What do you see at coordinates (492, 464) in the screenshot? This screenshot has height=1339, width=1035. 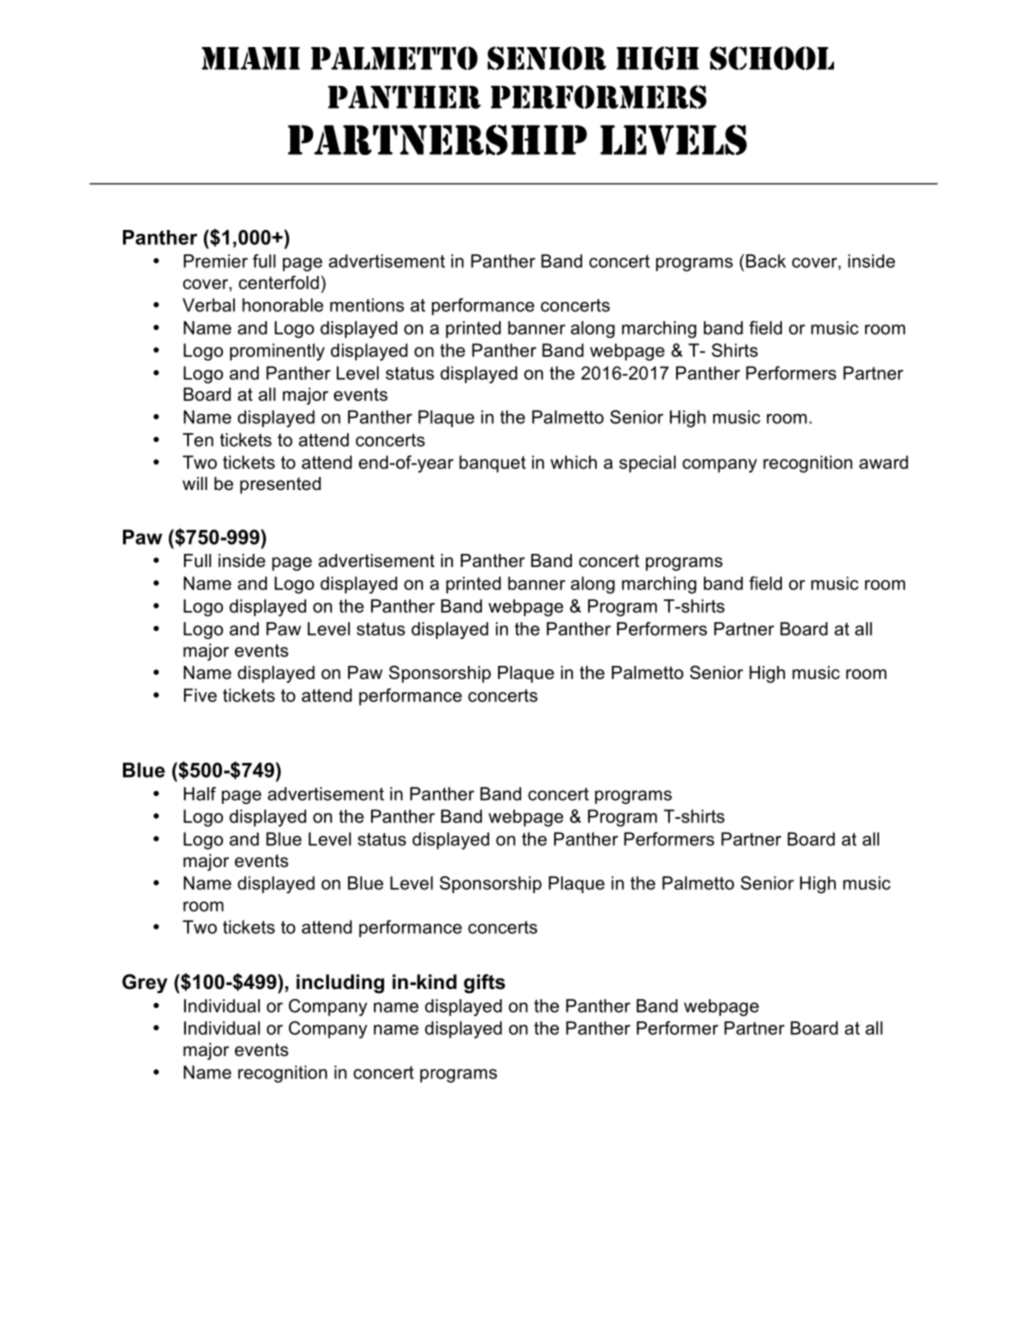 I see `banquet` at bounding box center [492, 464].
